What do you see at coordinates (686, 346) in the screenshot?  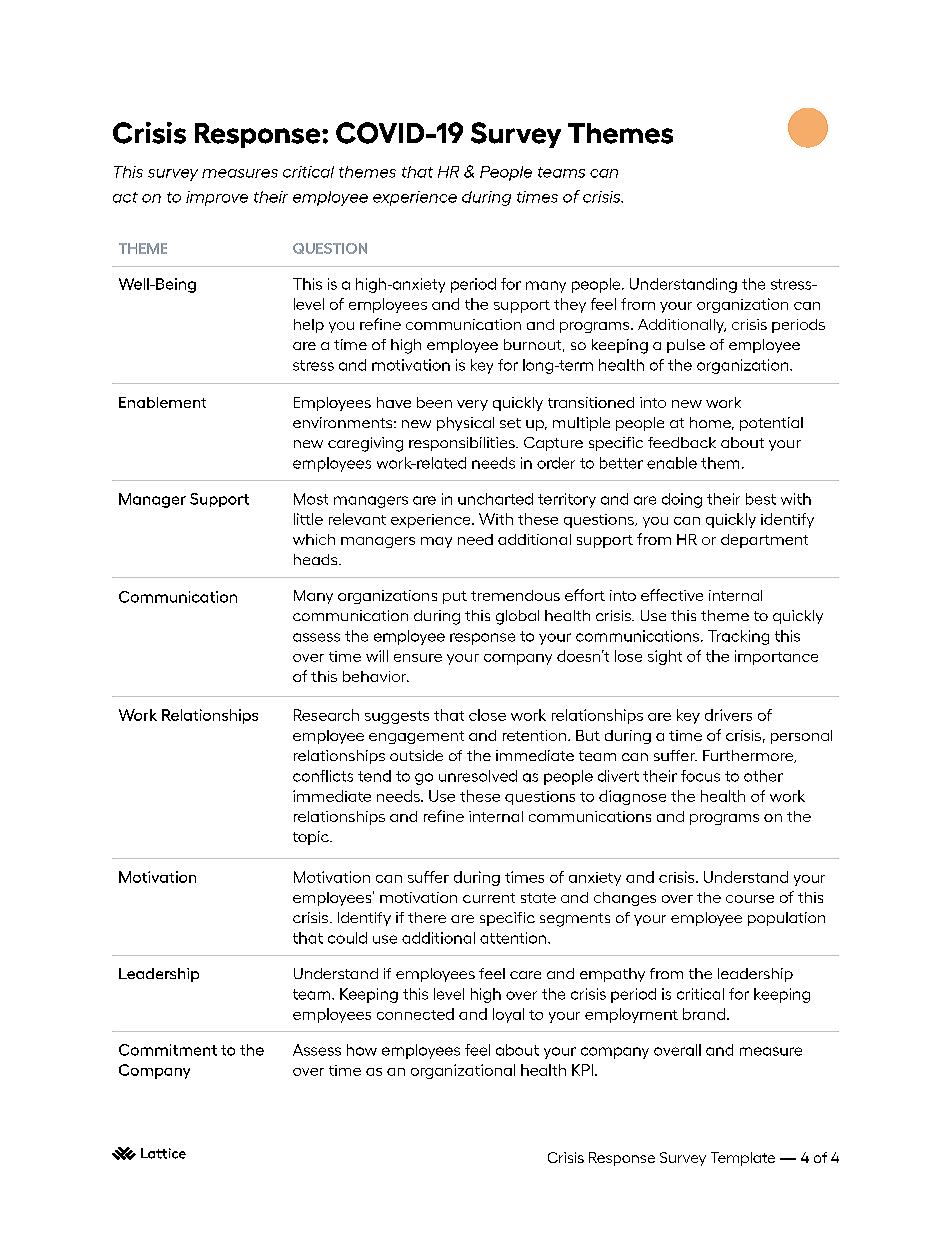 I see `pulse` at bounding box center [686, 346].
